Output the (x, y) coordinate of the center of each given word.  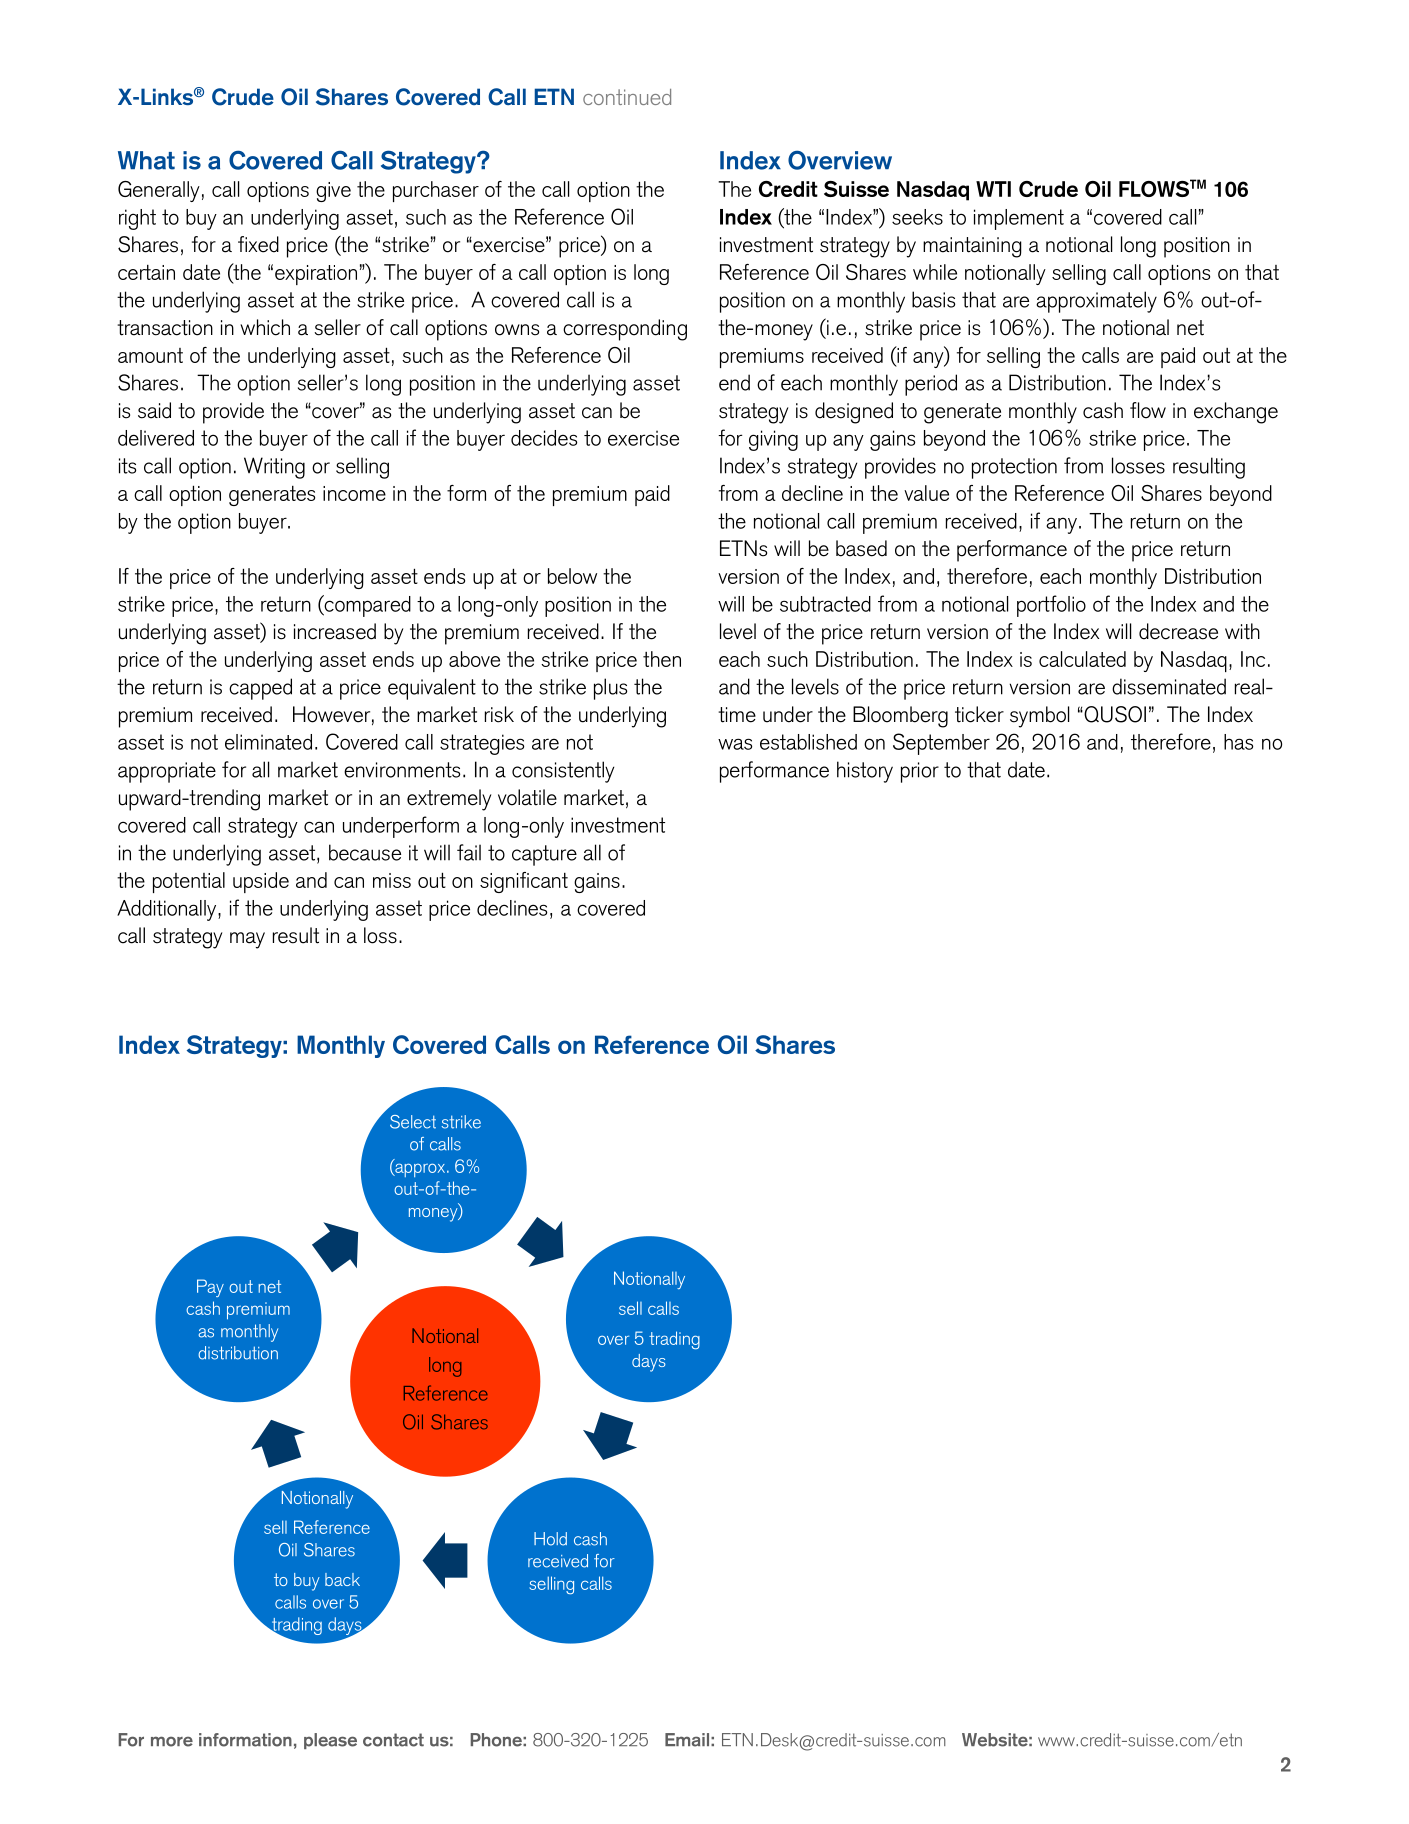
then (662, 659)
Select (413, 1122)
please (330, 1741)
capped (260, 689)
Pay (210, 1288)
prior (920, 772)
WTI (993, 189)
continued (627, 97)
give (333, 192)
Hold (550, 1539)
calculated (1082, 659)
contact (393, 1740)
